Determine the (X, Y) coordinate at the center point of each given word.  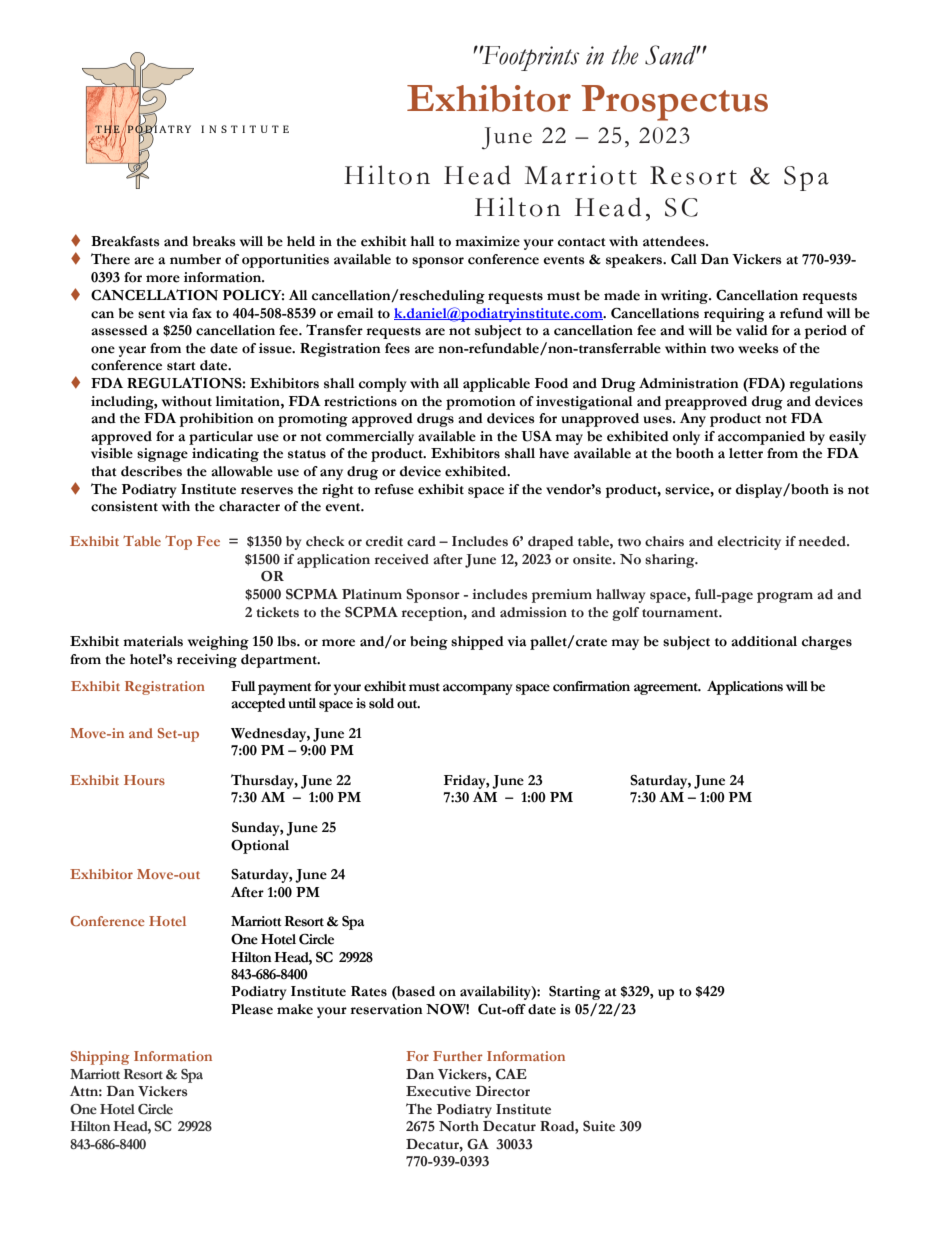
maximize (487, 241)
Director (503, 1091)
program (785, 597)
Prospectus (674, 103)
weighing (218, 643)
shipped (477, 643)
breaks (214, 241)
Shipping (100, 1058)
